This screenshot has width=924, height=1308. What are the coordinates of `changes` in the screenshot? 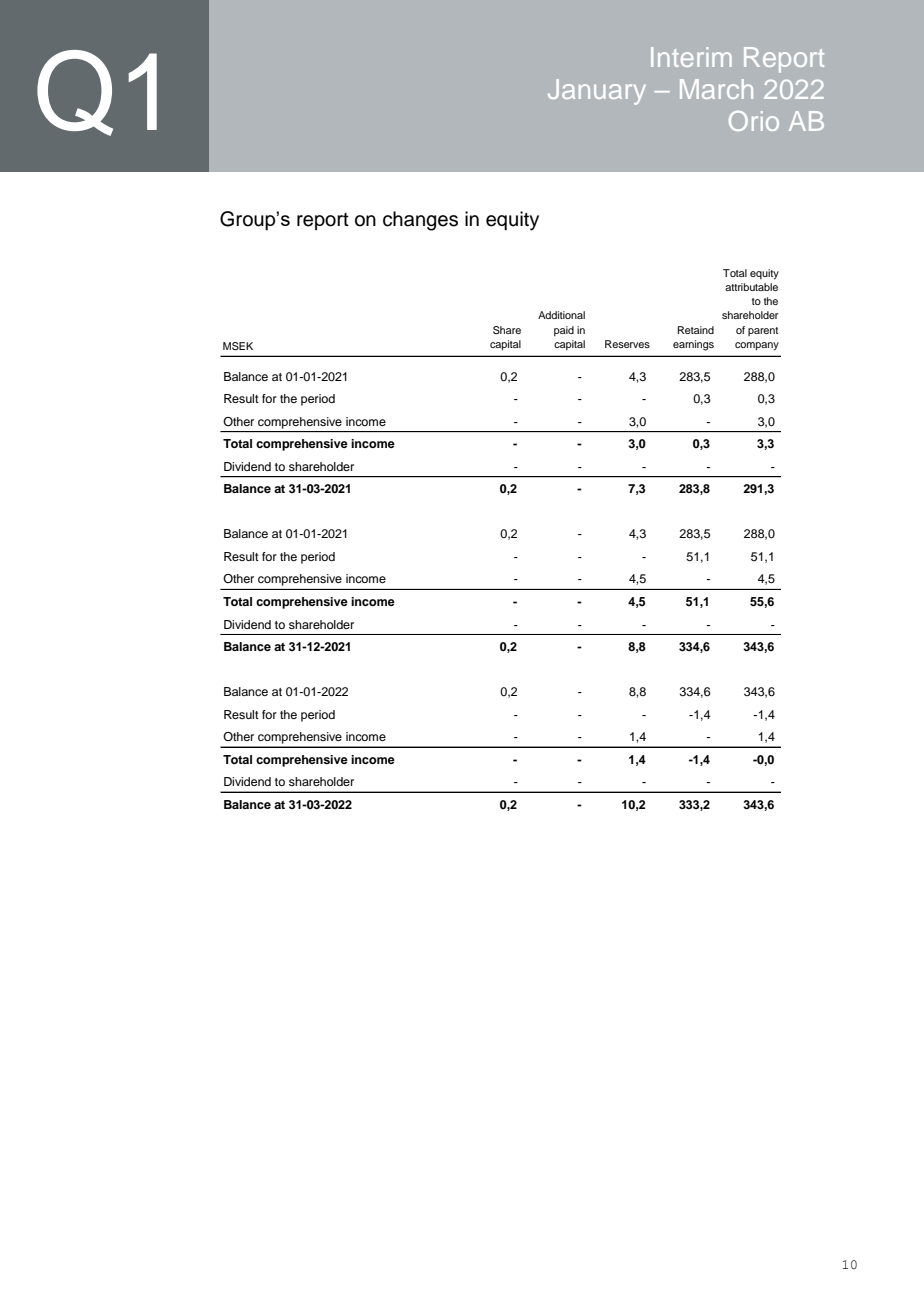 It's located at (420, 221).
